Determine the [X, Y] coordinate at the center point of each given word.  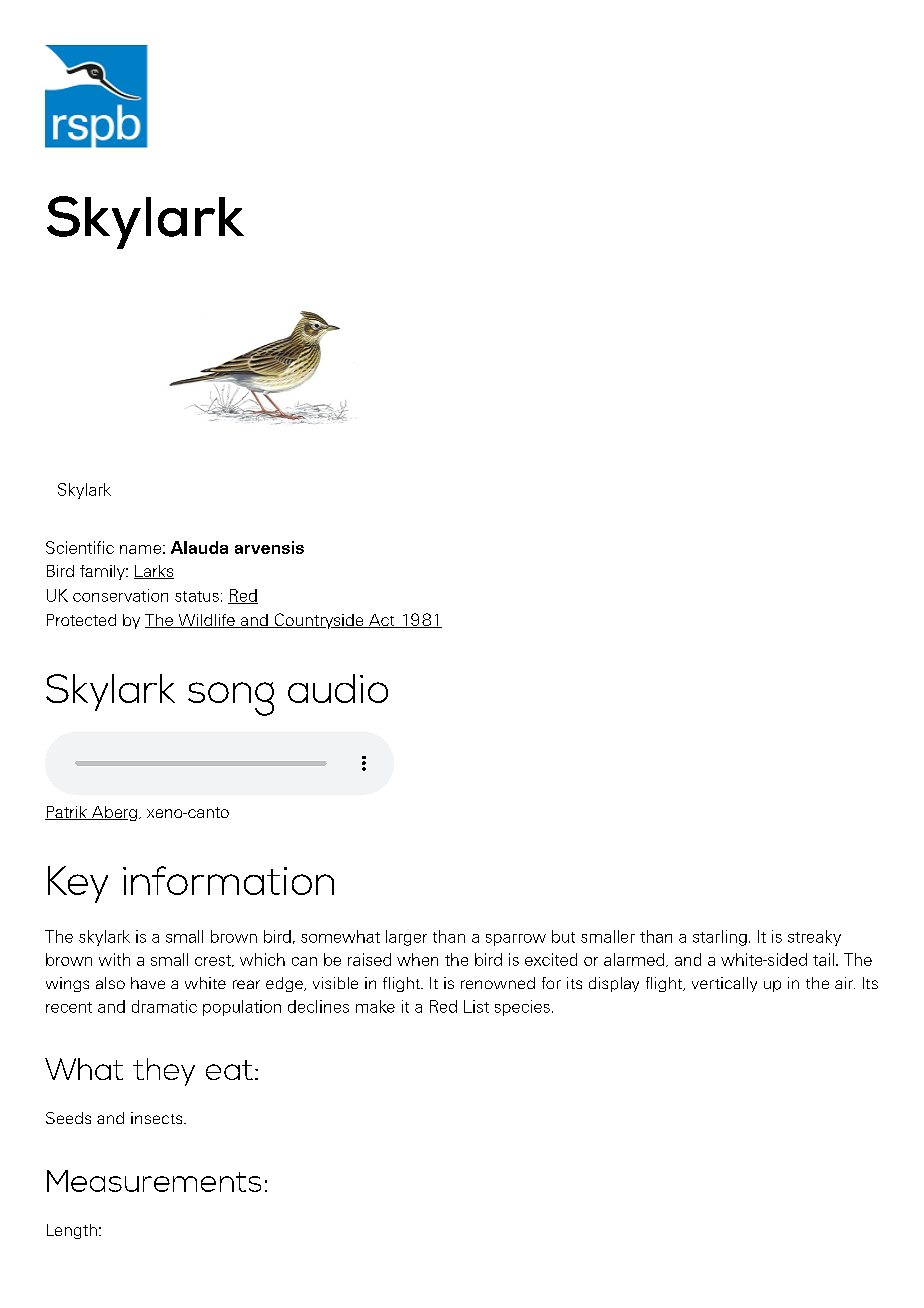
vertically [724, 984]
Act [382, 621]
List [476, 1006]
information [228, 880]
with [114, 959]
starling [720, 938]
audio [338, 688]
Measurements [154, 1181]
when [417, 959]
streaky [814, 938]
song [231, 699]
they [164, 1072]
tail [823, 959]
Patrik [67, 813]
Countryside [319, 621]
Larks [154, 572]
